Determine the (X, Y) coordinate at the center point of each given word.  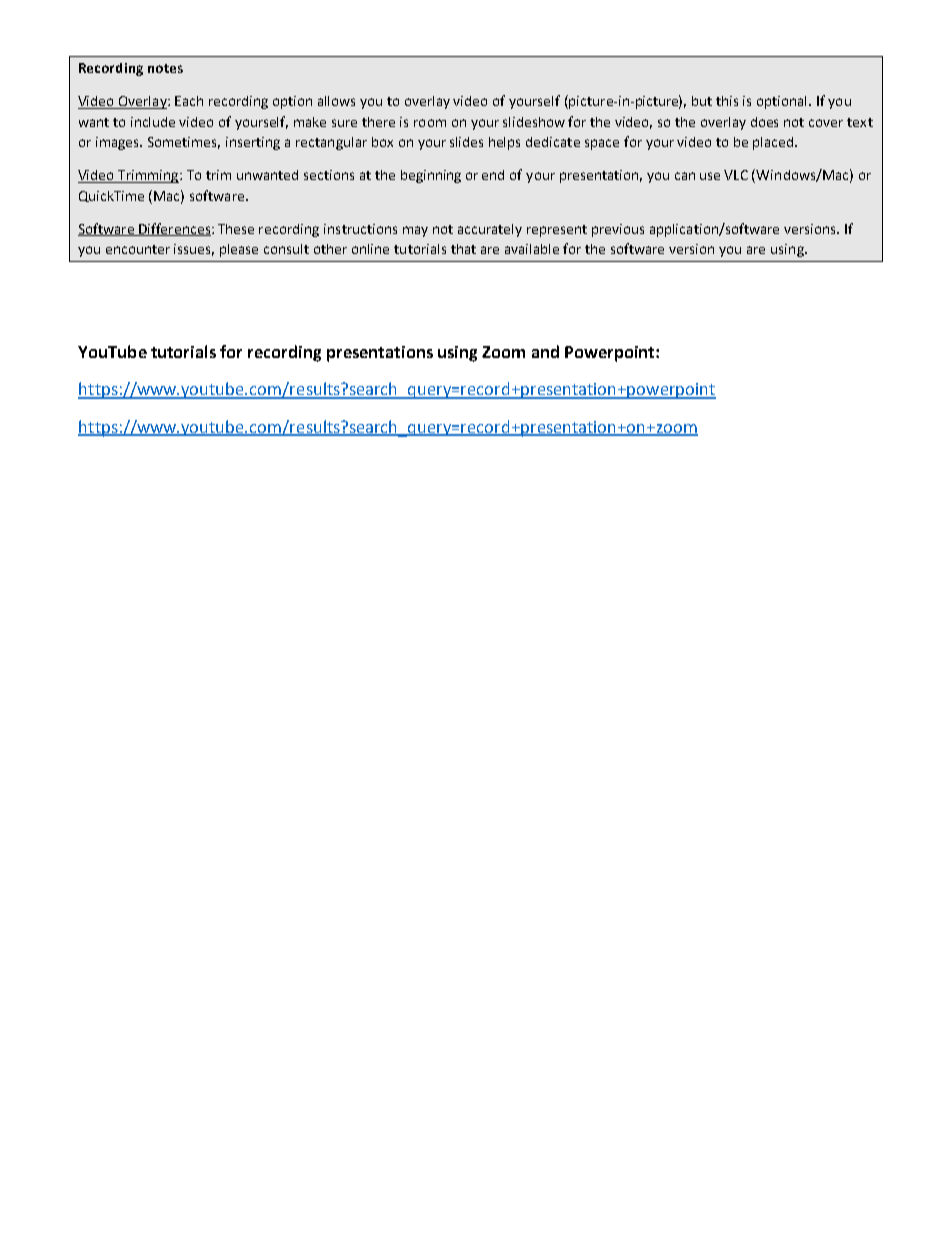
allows (336, 101)
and (545, 351)
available (532, 249)
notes (165, 68)
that (463, 249)
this (727, 101)
